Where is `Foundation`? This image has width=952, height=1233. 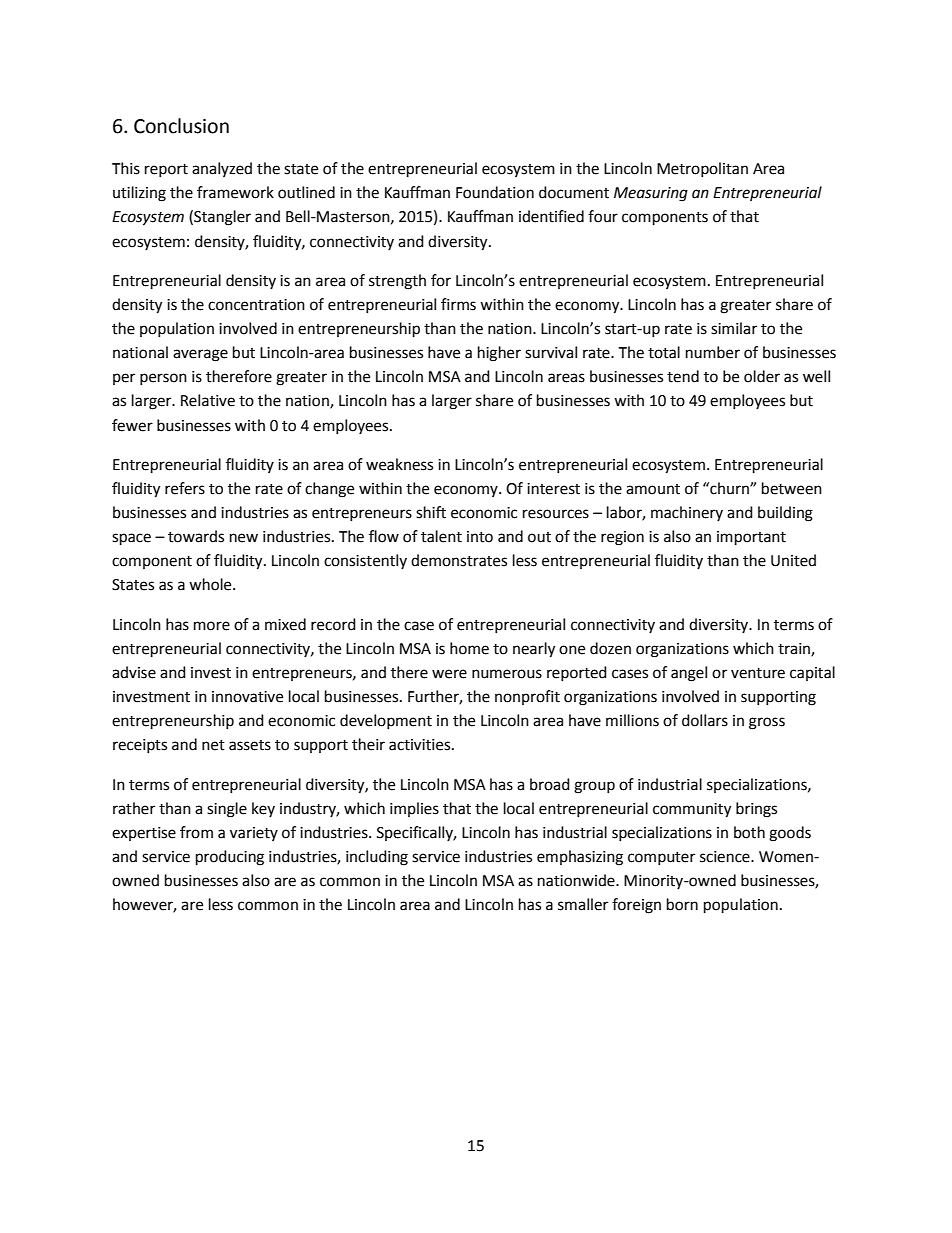
Foundation is located at coordinates (495, 192).
